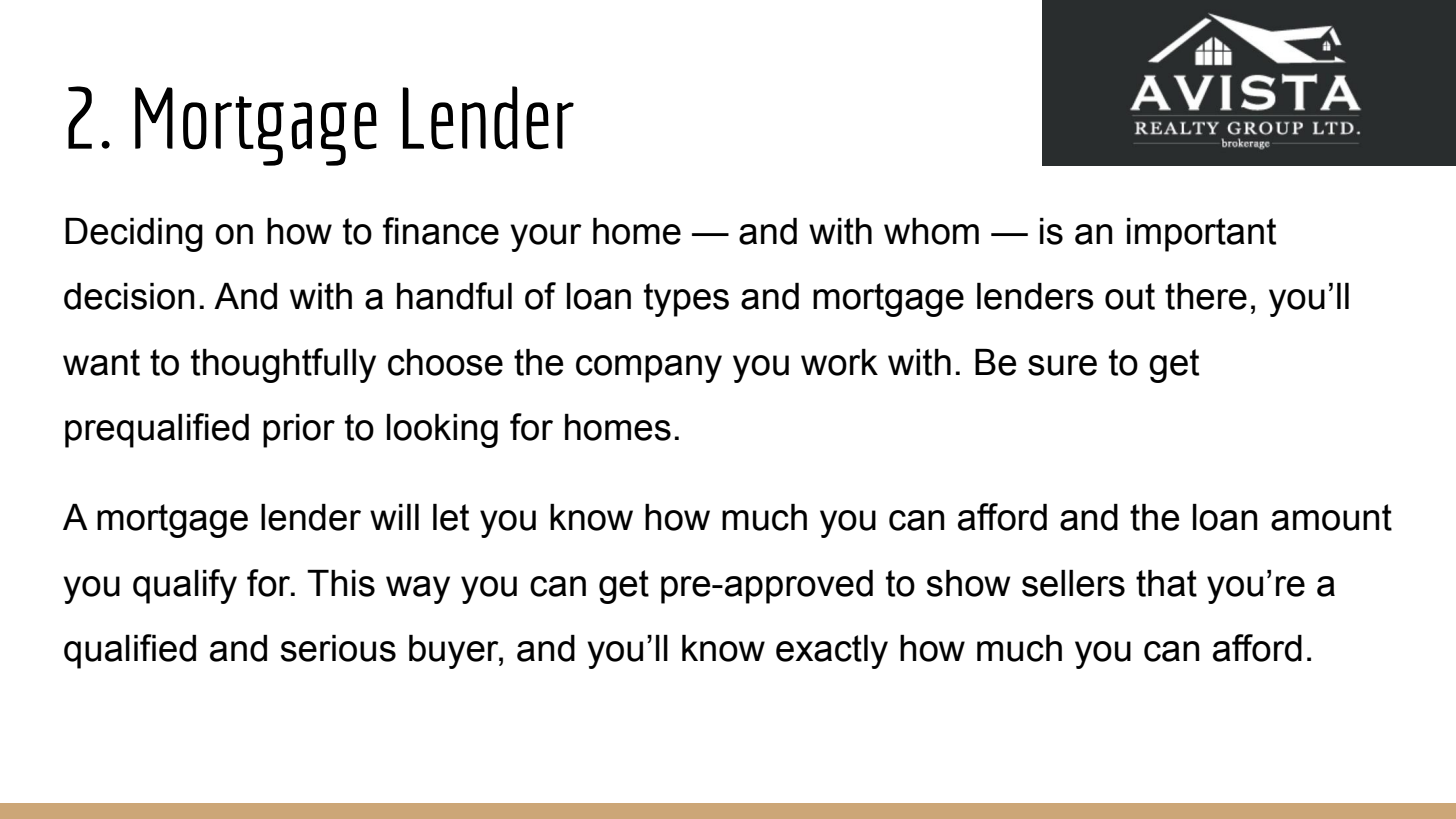  What do you see at coordinates (546, 238) in the screenshot?
I see `your` at bounding box center [546, 238].
